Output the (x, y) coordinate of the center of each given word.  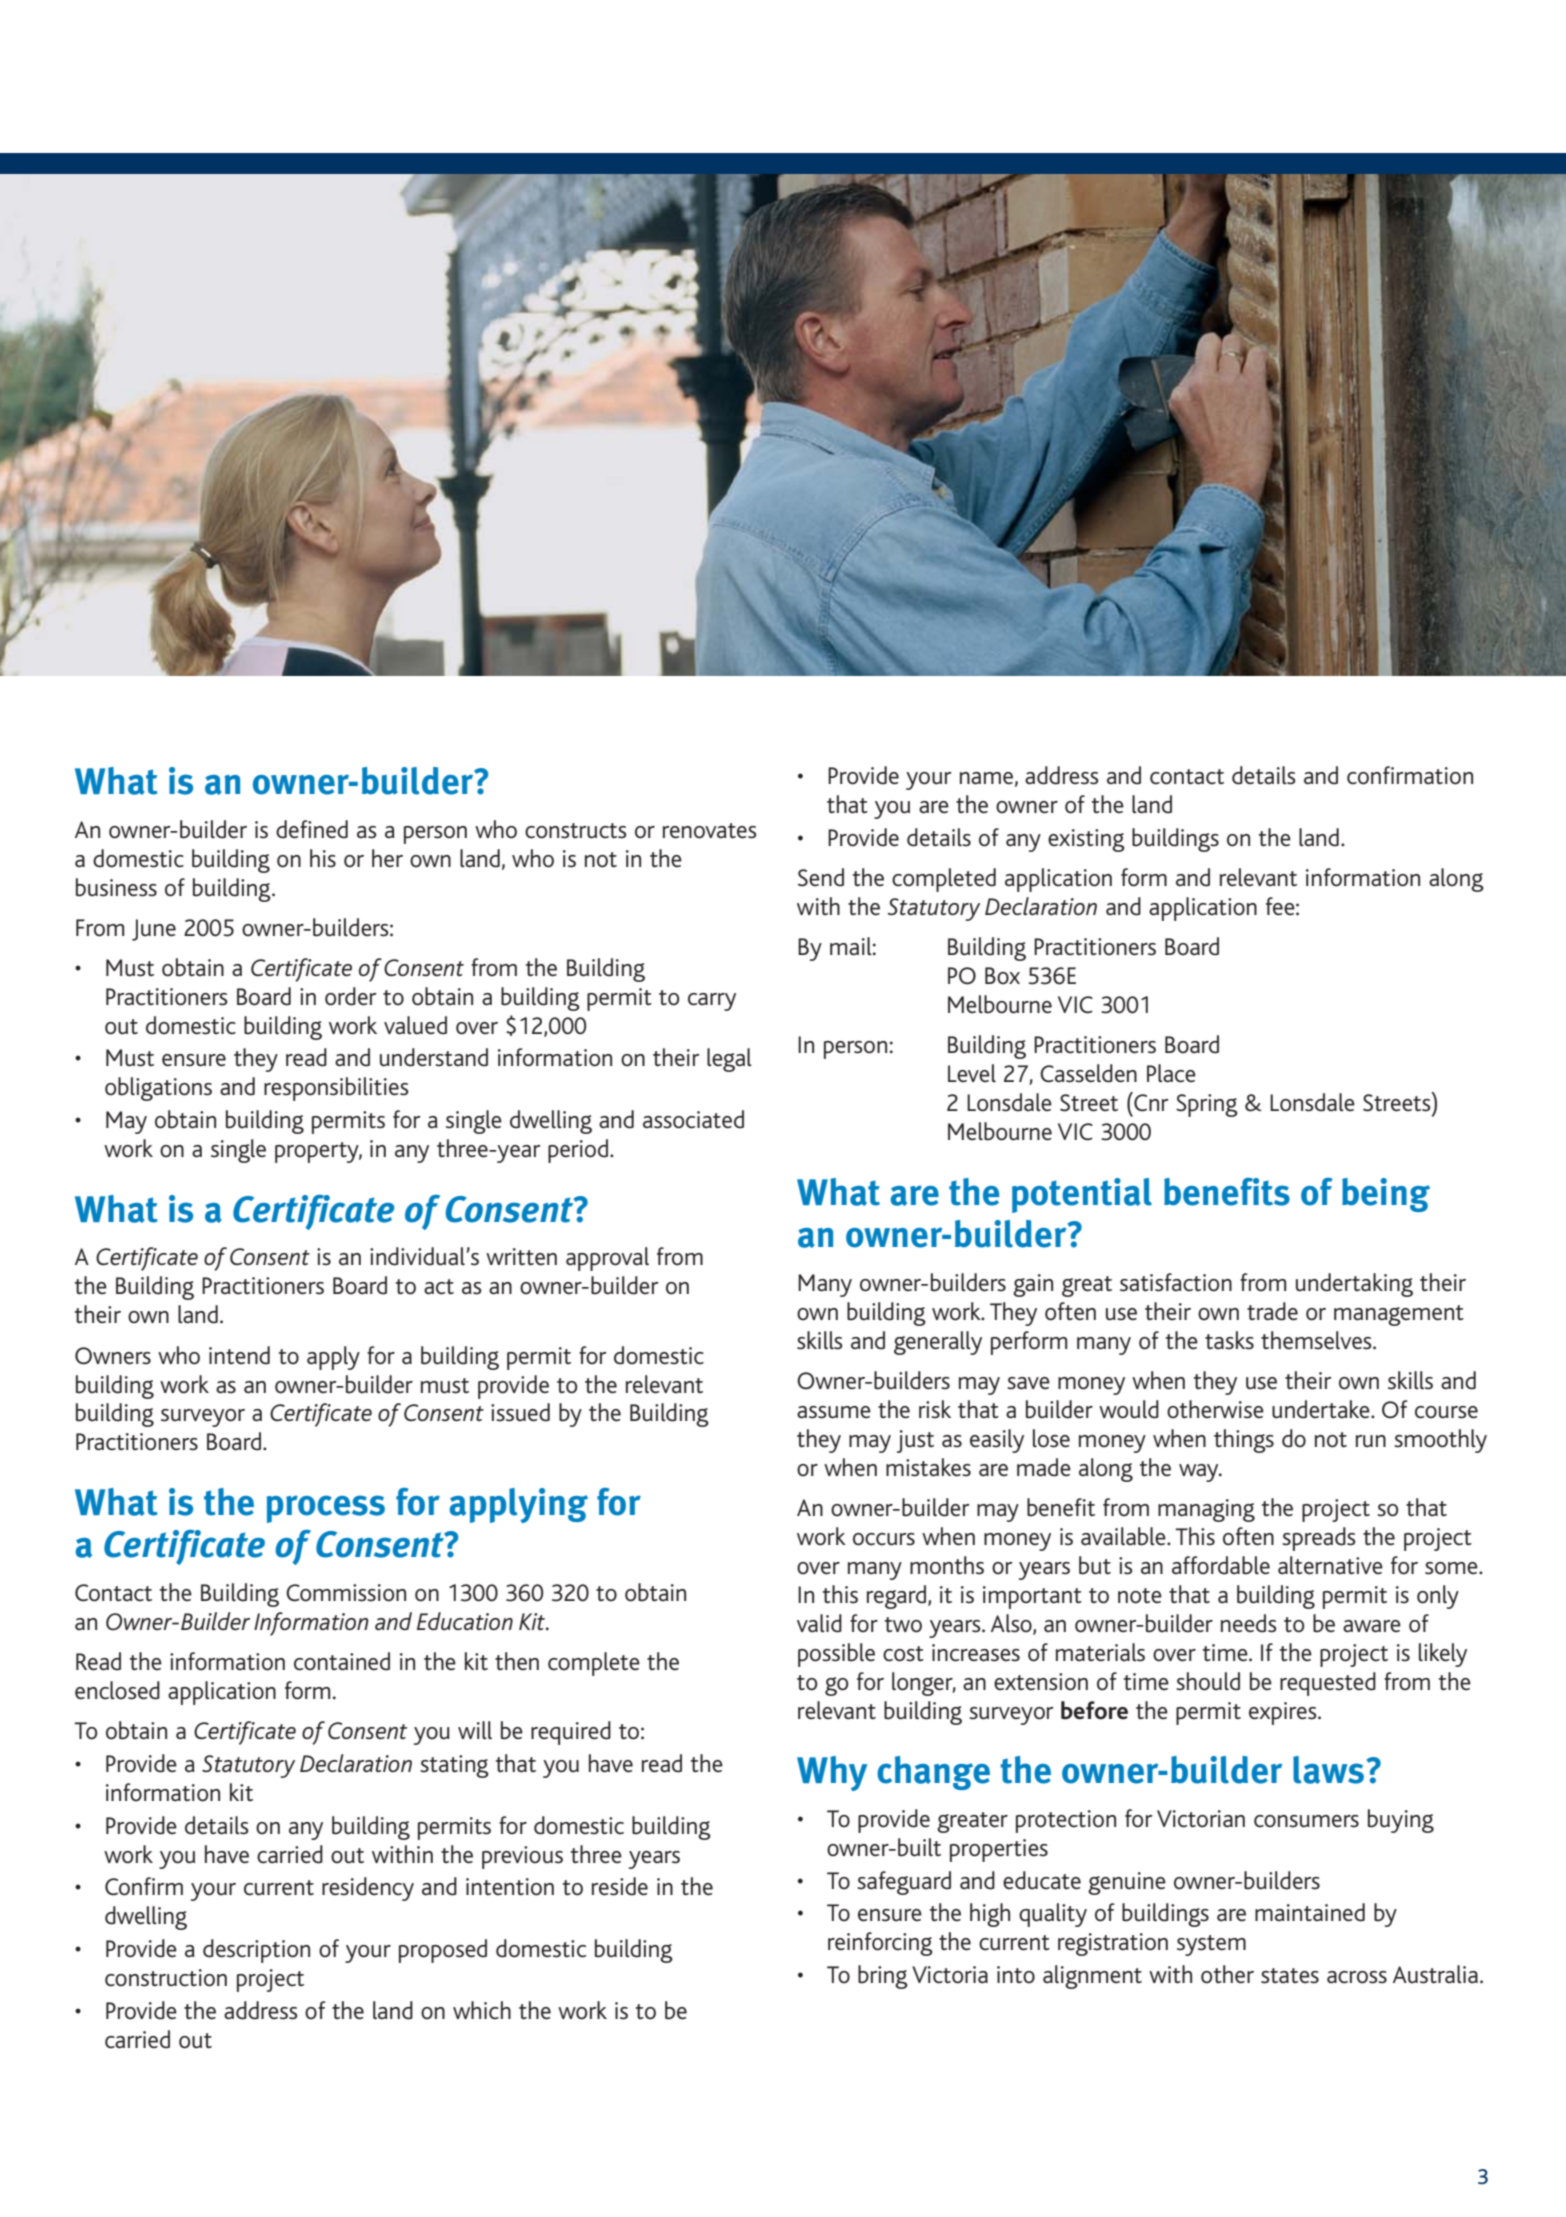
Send (821, 877)
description (256, 1951)
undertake (1322, 1409)
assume (834, 1412)
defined (312, 829)
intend (239, 1355)
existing (1086, 840)
